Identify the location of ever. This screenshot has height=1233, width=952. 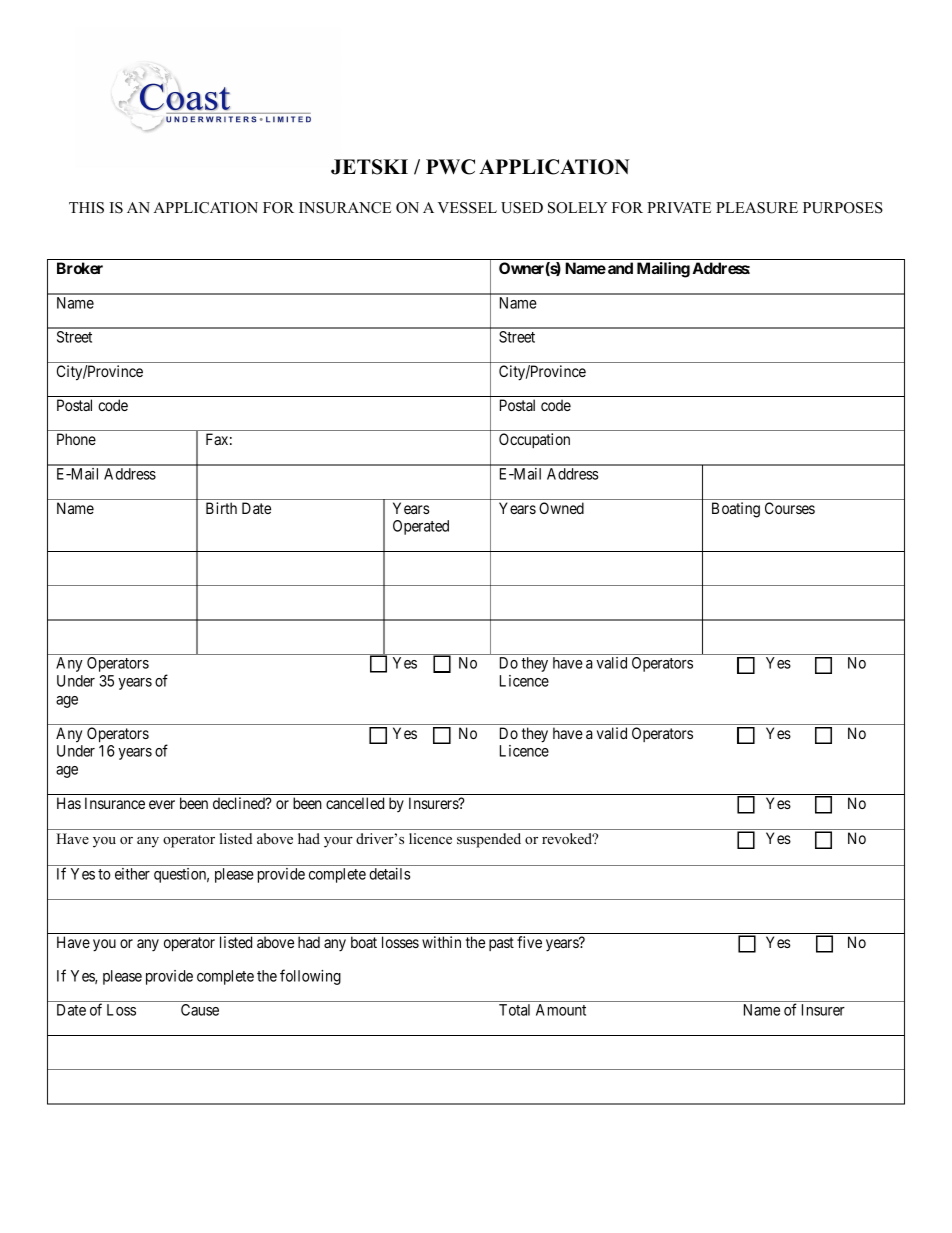
(162, 804).
